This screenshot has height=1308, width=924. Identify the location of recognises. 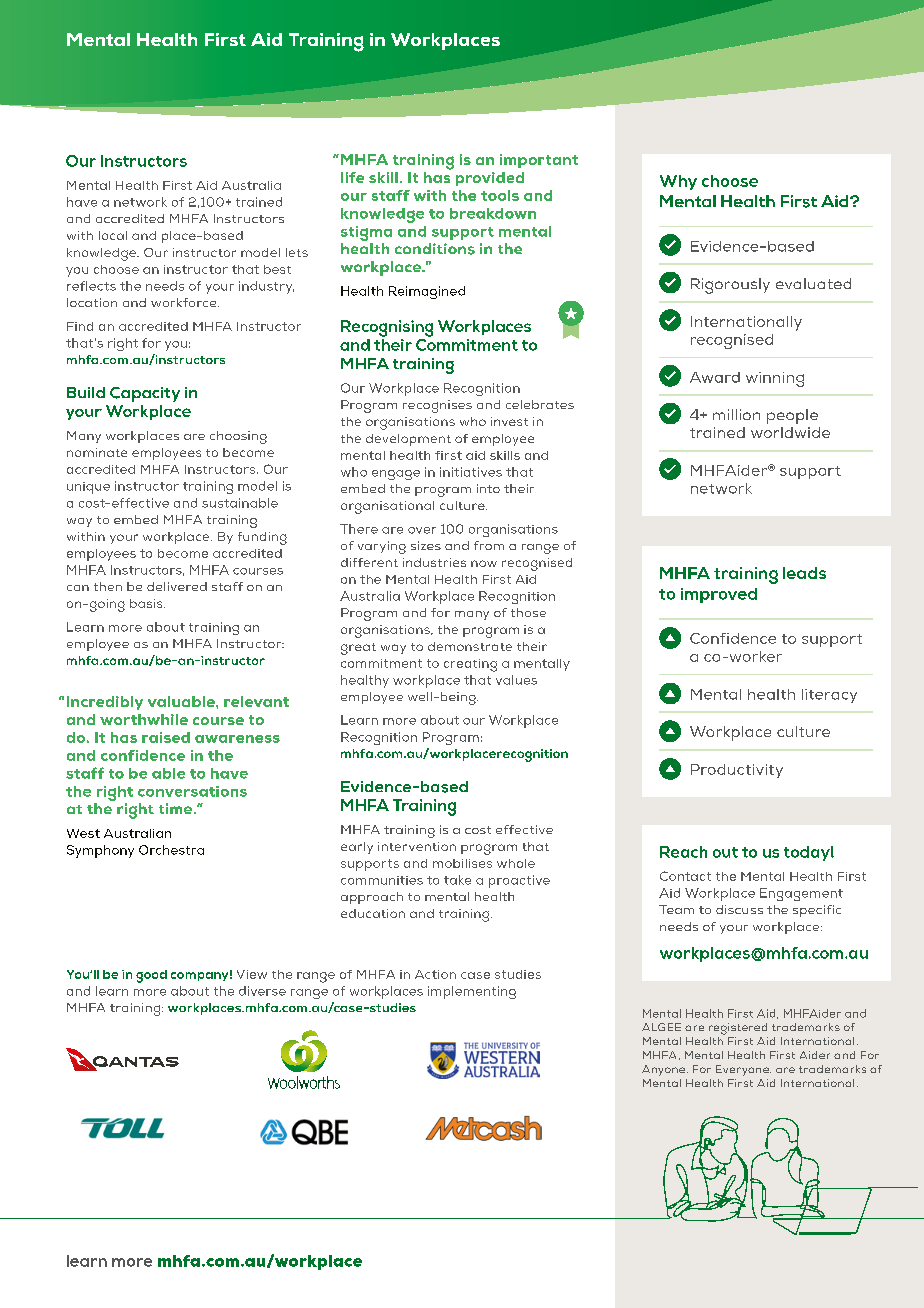
(437, 406).
